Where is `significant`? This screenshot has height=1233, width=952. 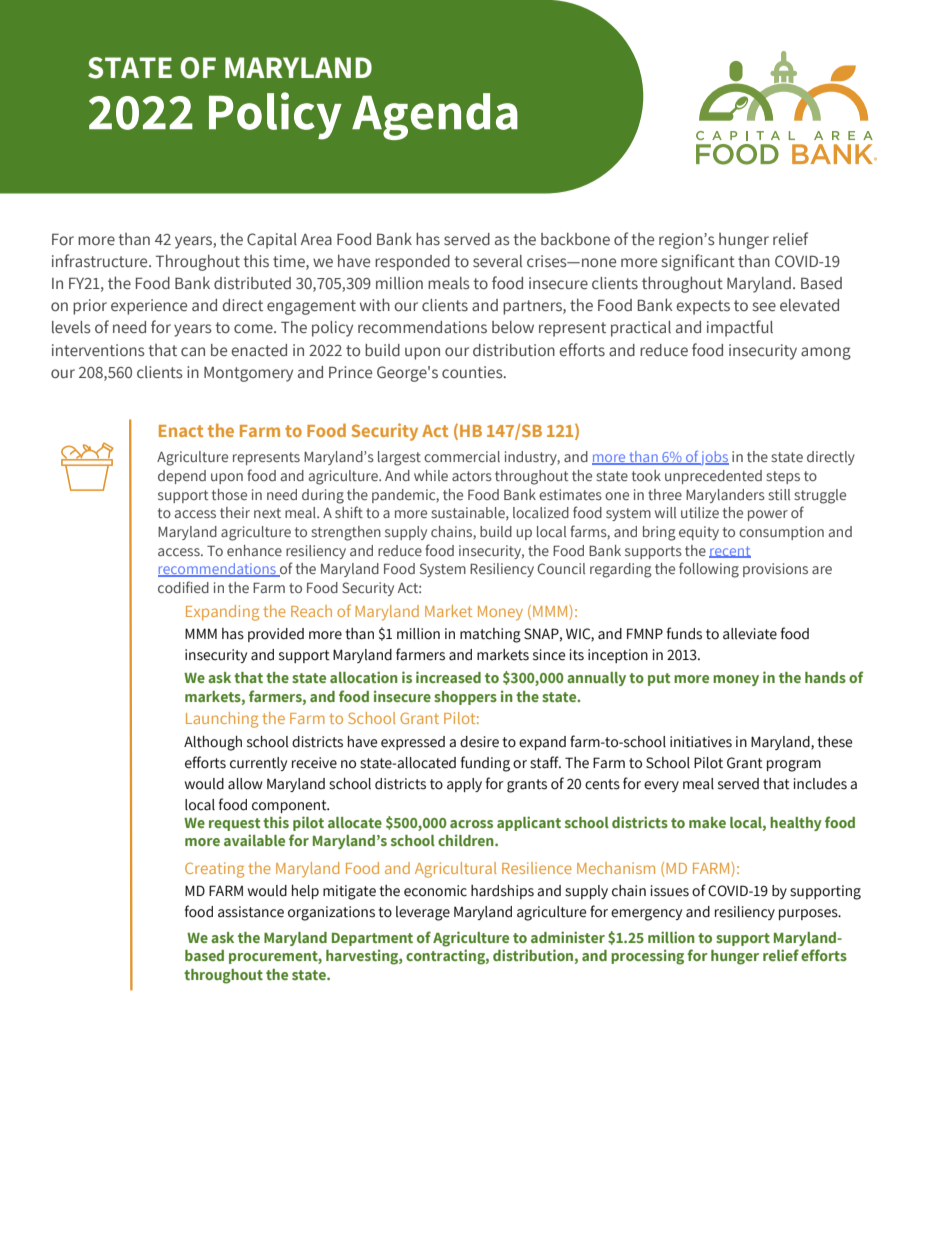
significant is located at coordinates (698, 262).
